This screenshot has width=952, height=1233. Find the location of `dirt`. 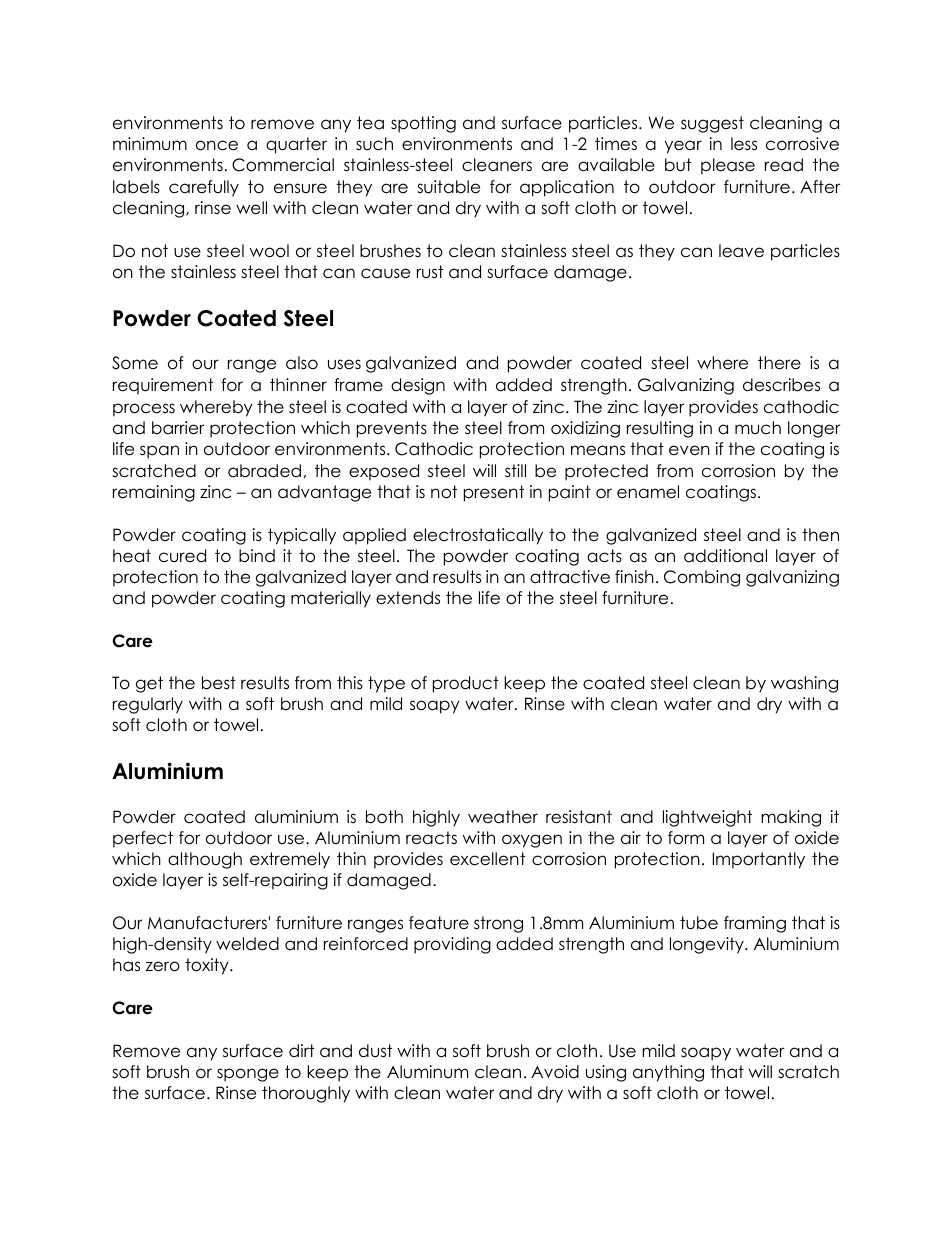

dirt is located at coordinates (301, 1050).
